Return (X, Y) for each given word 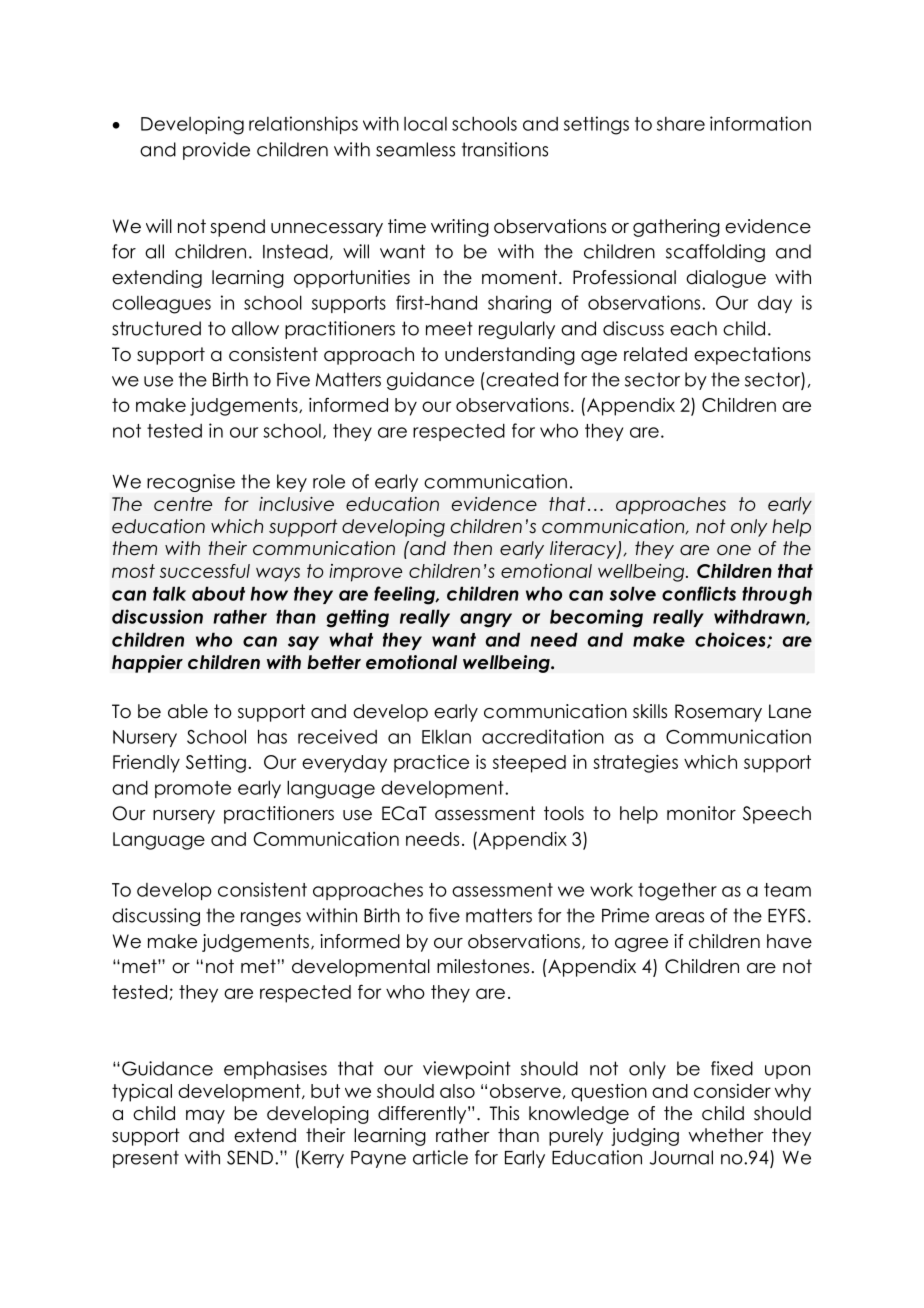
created (521, 379)
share (681, 124)
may (205, 1117)
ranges (271, 919)
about (218, 593)
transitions (505, 149)
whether (726, 1135)
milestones (483, 966)
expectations (752, 356)
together (677, 891)
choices (731, 640)
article (440, 1157)
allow (255, 328)
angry (486, 620)
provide (216, 151)
